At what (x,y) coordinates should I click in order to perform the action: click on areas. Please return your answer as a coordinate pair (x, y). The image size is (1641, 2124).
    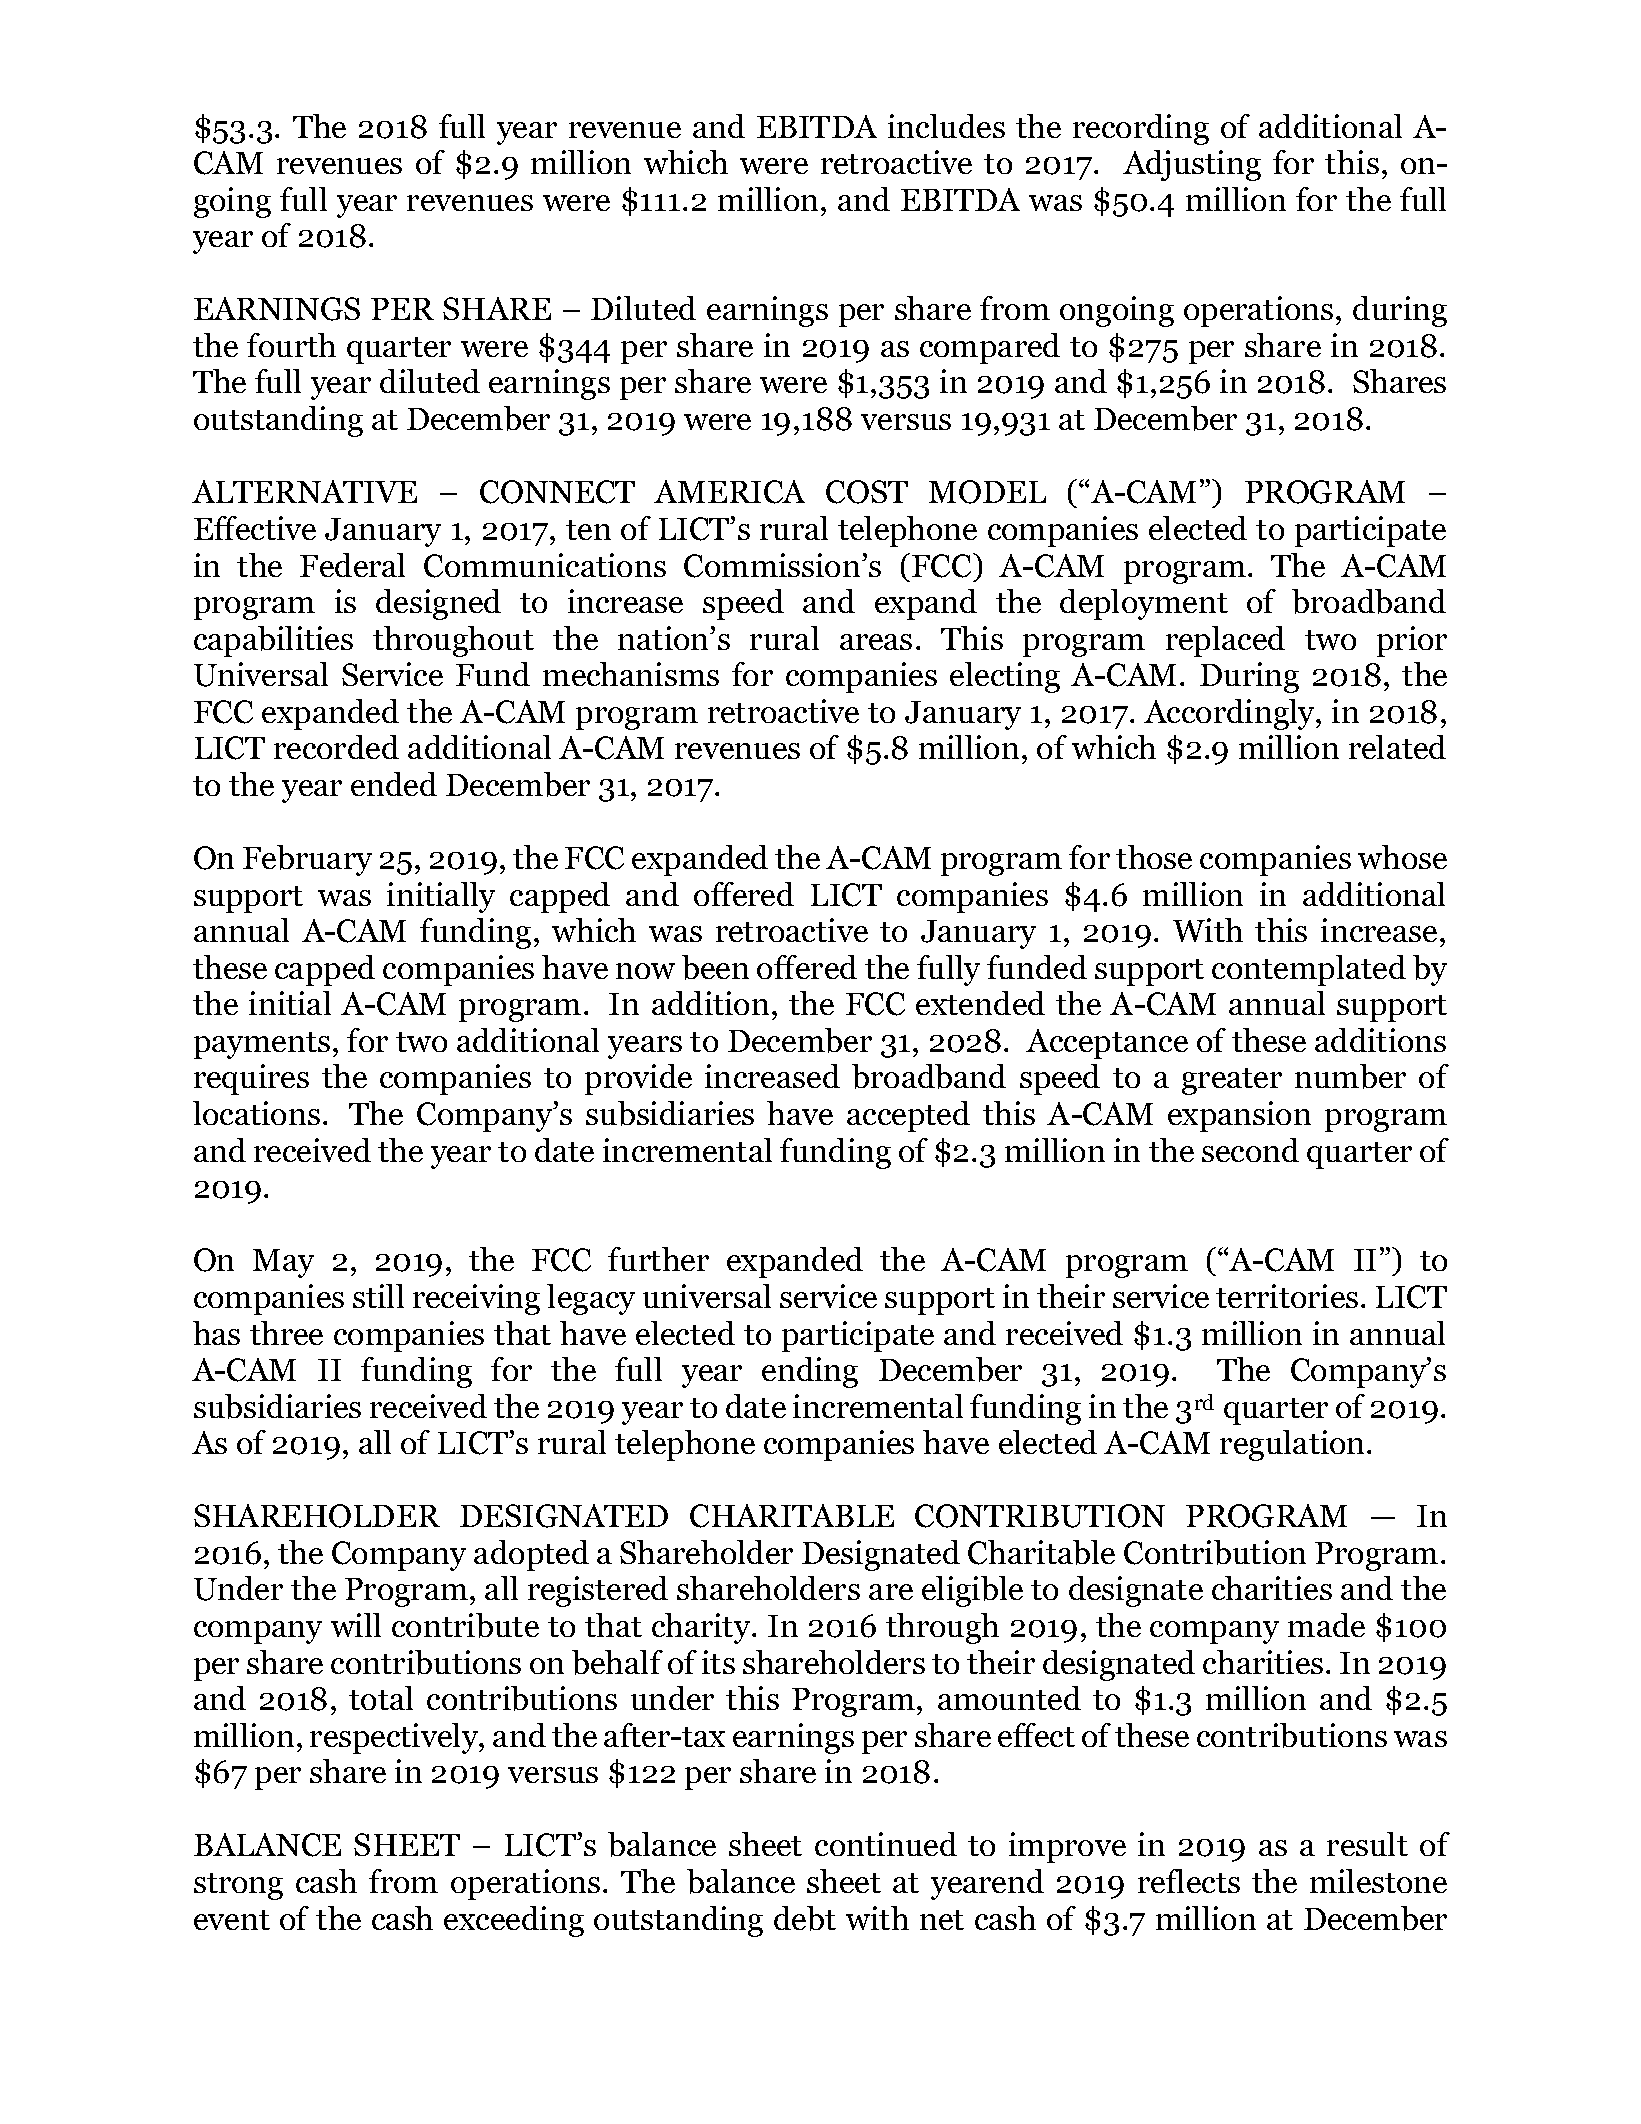
    Looking at the image, I should click on (876, 642).
